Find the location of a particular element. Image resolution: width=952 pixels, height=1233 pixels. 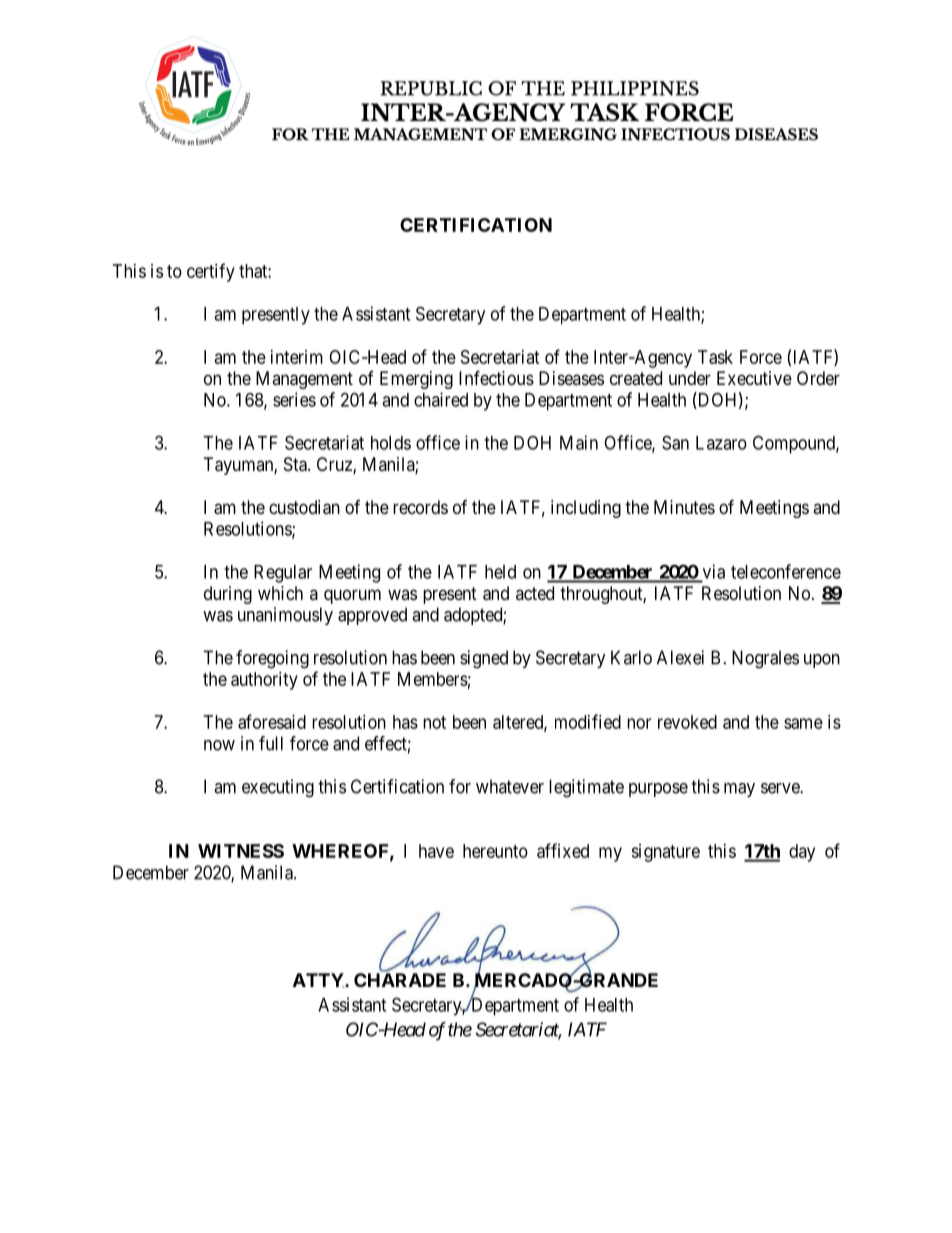

may is located at coordinates (739, 790).
